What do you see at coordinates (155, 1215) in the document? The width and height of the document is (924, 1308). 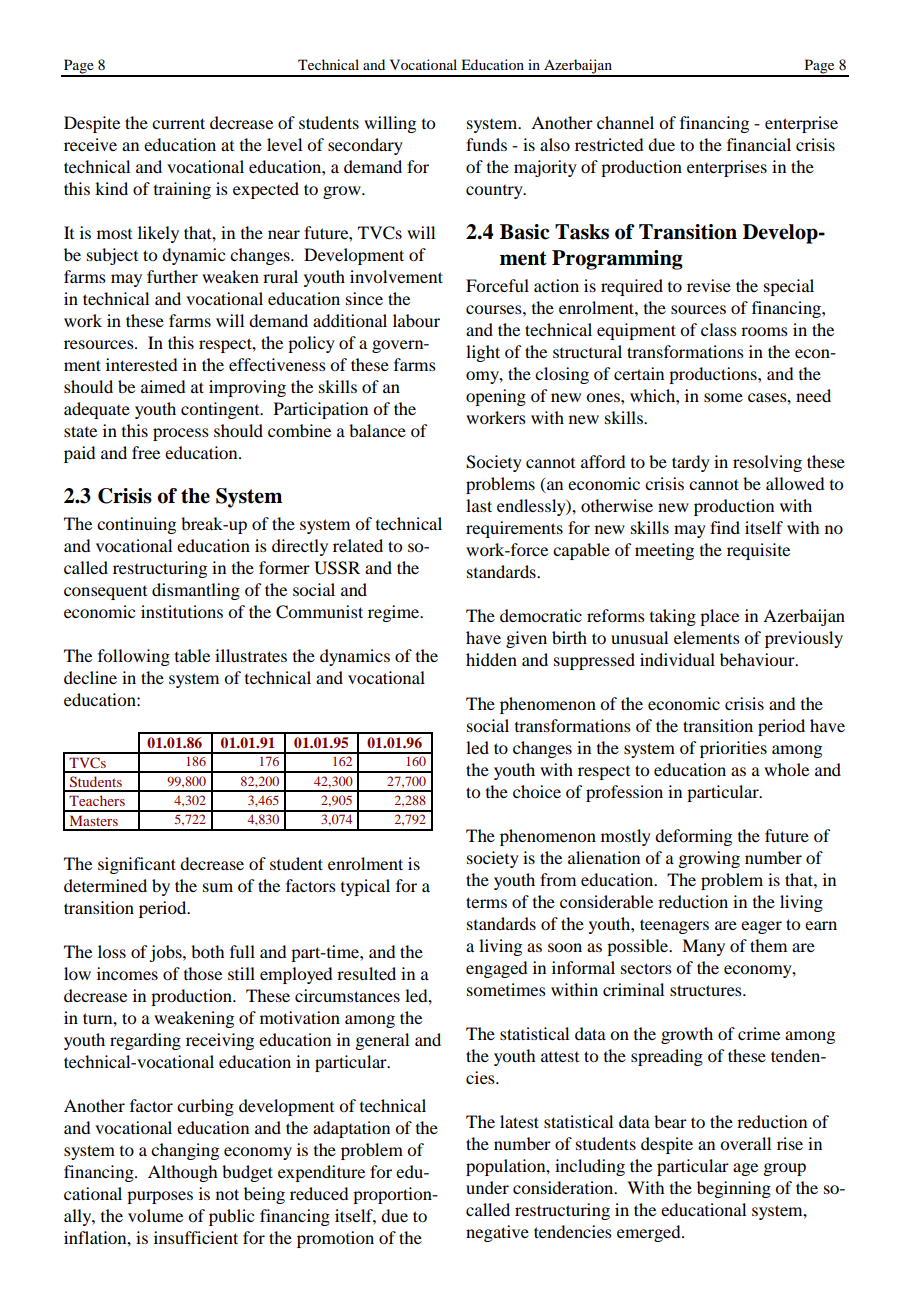 I see `volume` at bounding box center [155, 1215].
